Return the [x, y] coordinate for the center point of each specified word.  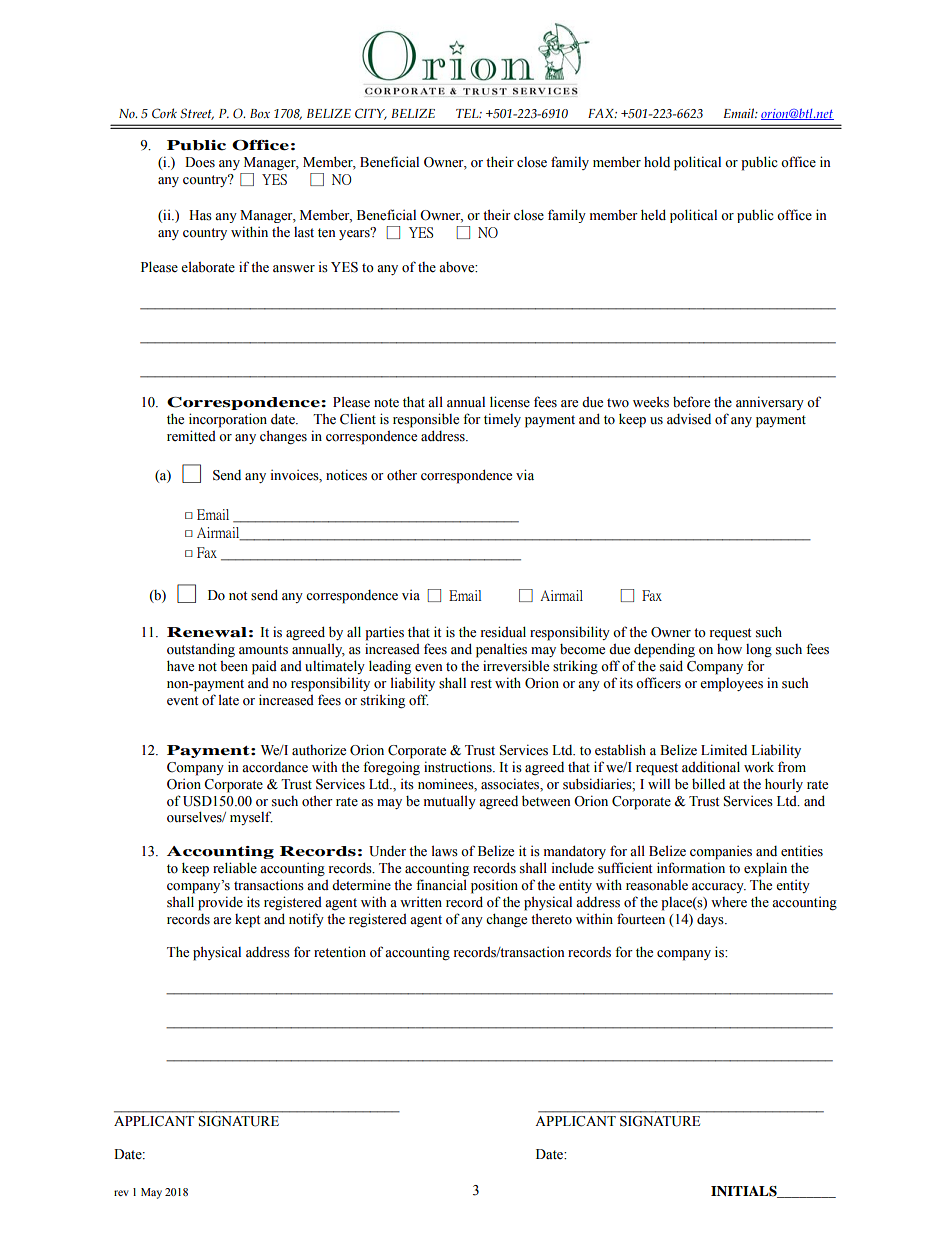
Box [260, 113]
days [711, 920]
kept [247, 921]
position [494, 886]
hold [657, 162]
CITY [371, 114]
